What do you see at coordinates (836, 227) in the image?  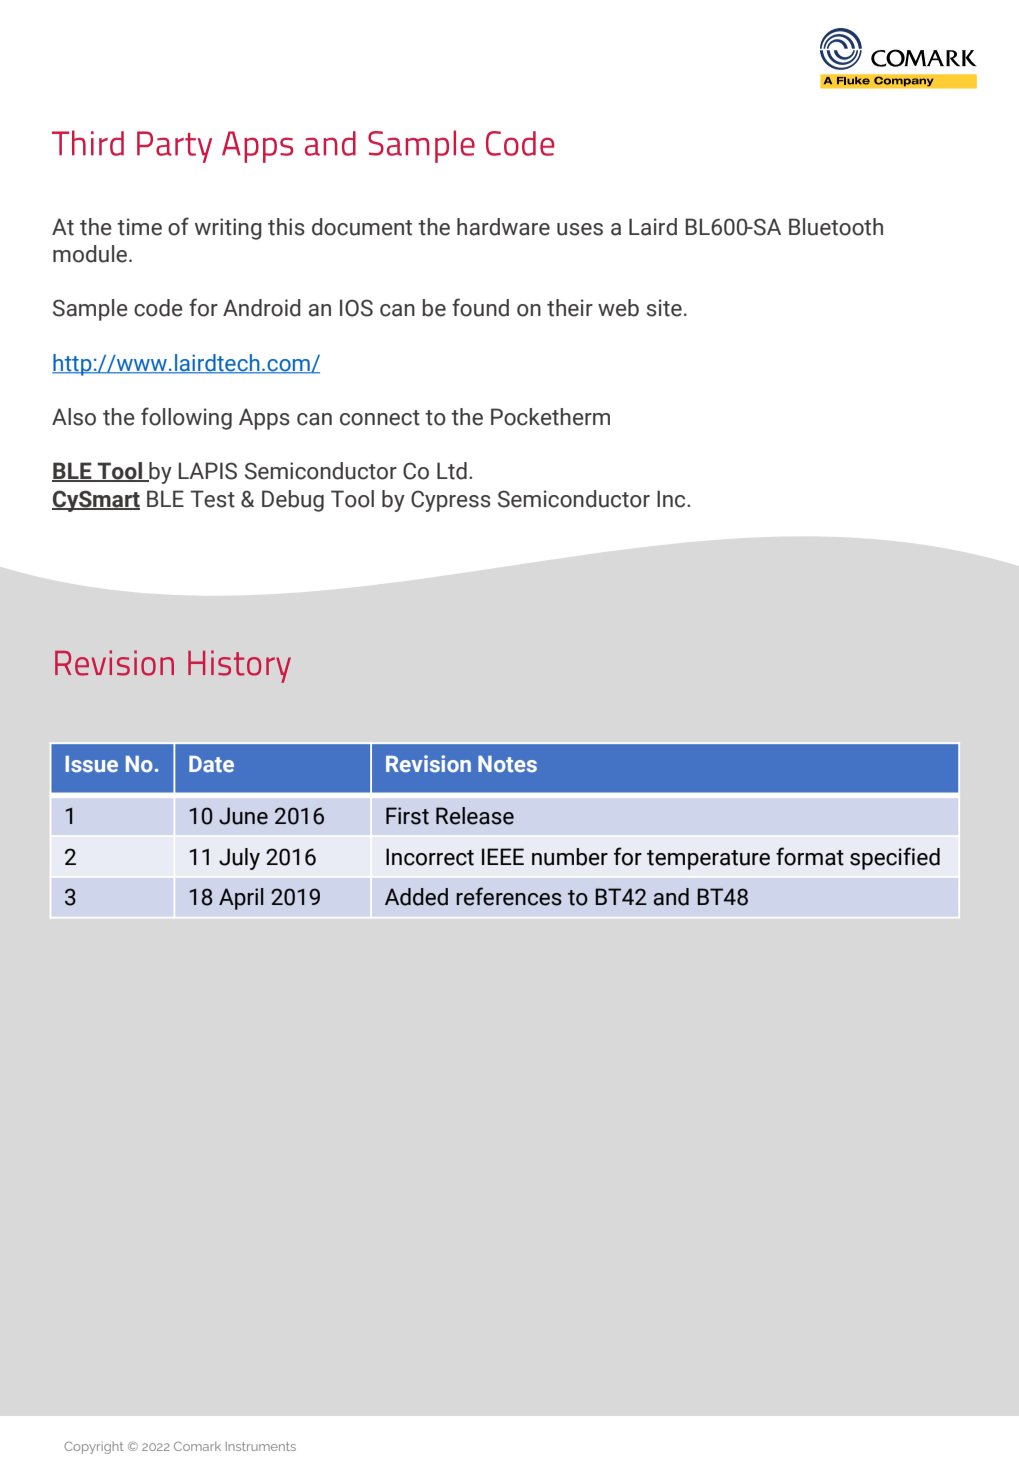 I see `Bluetooth` at bounding box center [836, 227].
